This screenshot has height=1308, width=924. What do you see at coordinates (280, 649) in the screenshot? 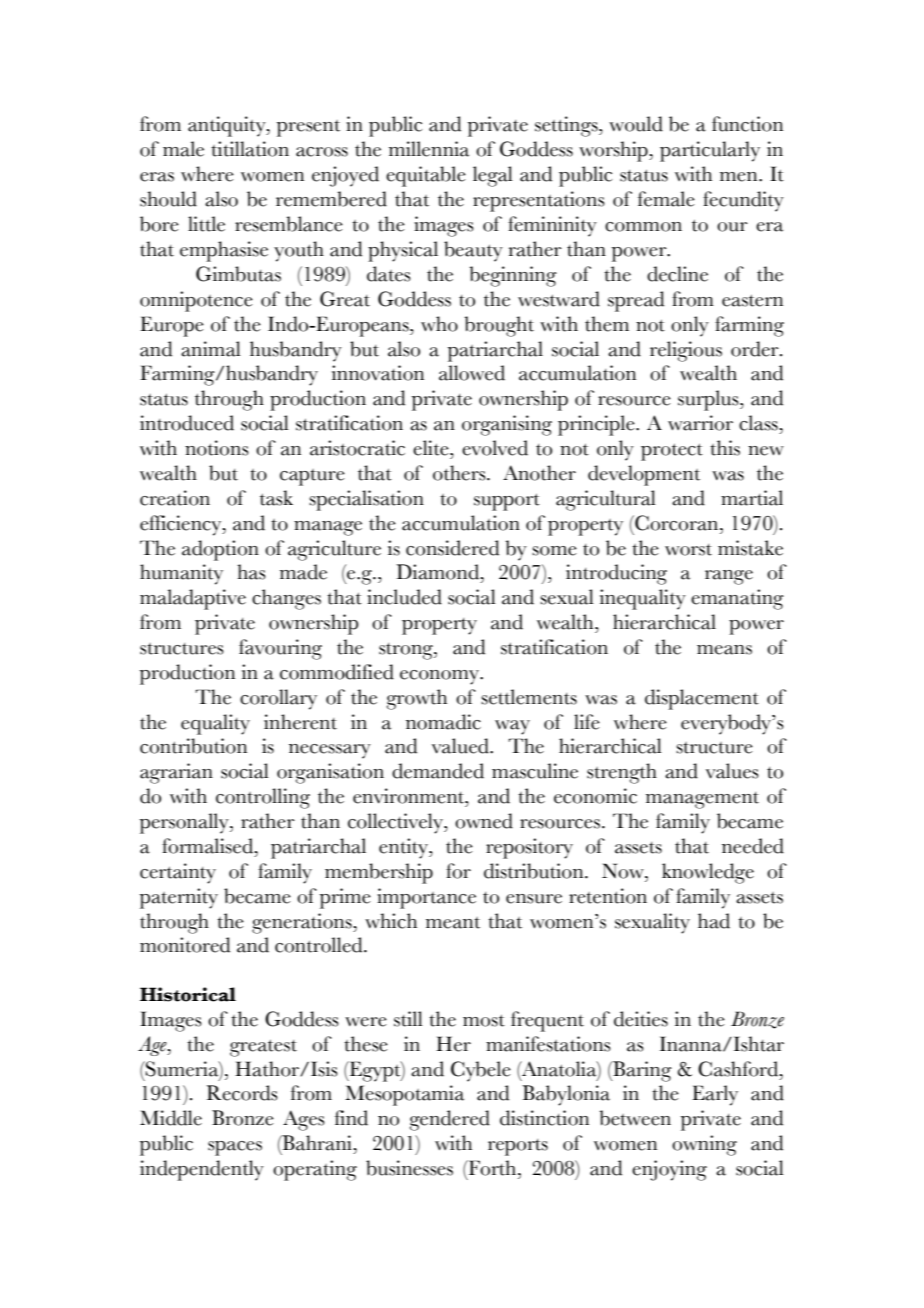
I see `favouring` at bounding box center [280, 649].
